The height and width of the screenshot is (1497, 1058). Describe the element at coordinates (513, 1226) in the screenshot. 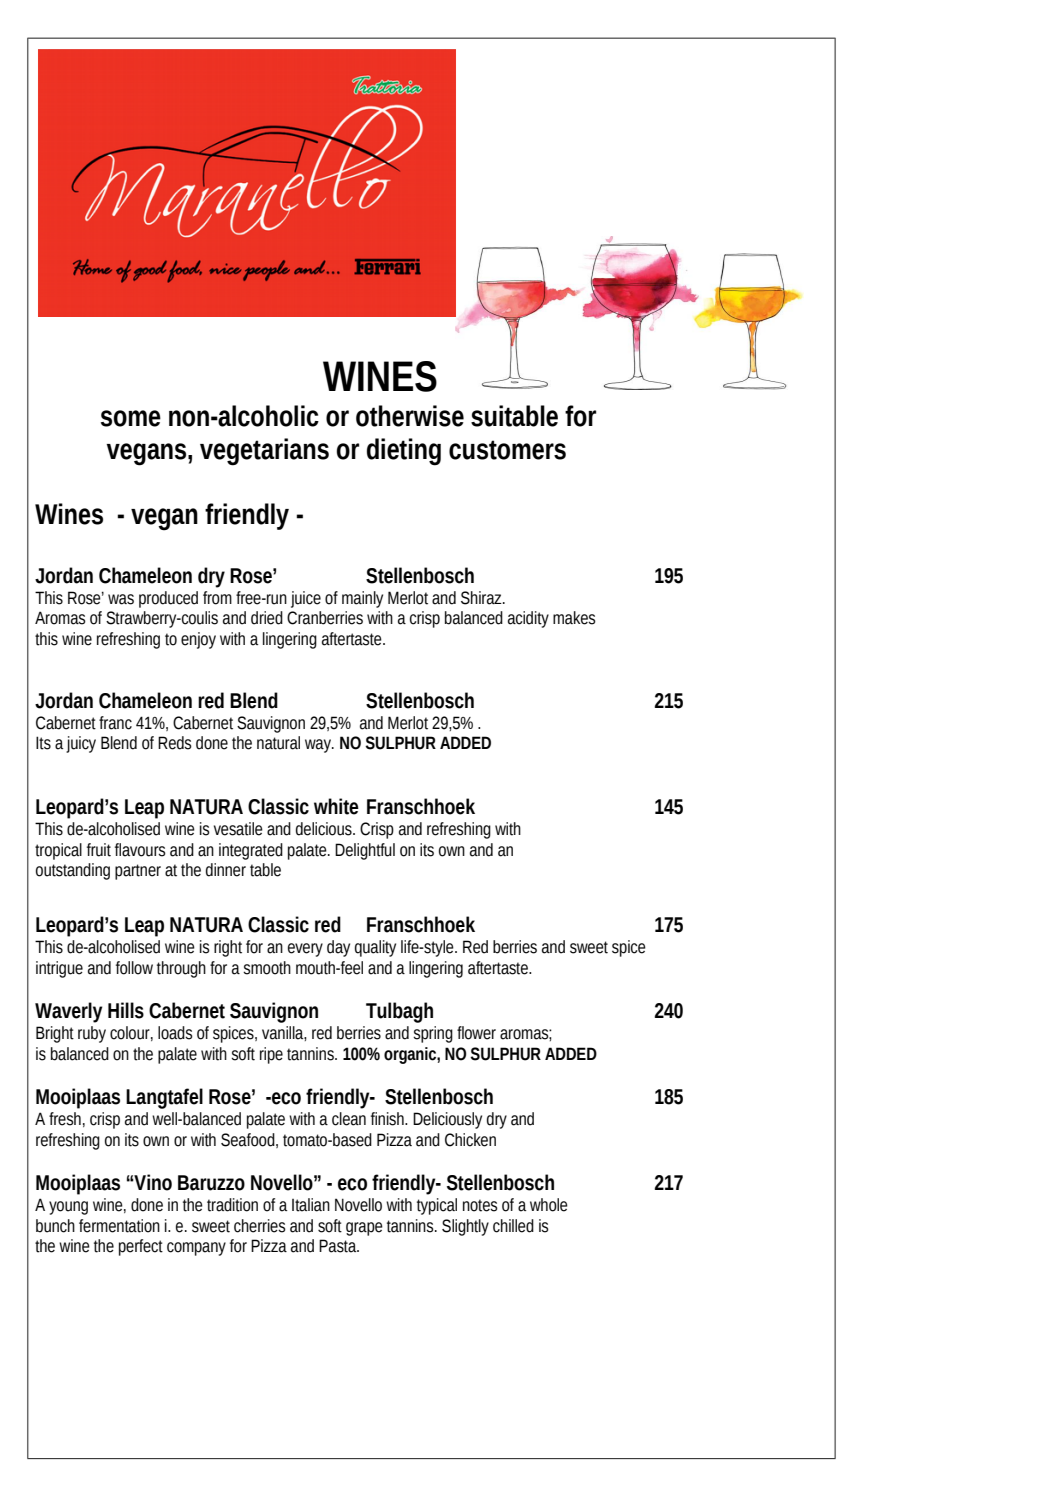

I see `chilled` at that location.
